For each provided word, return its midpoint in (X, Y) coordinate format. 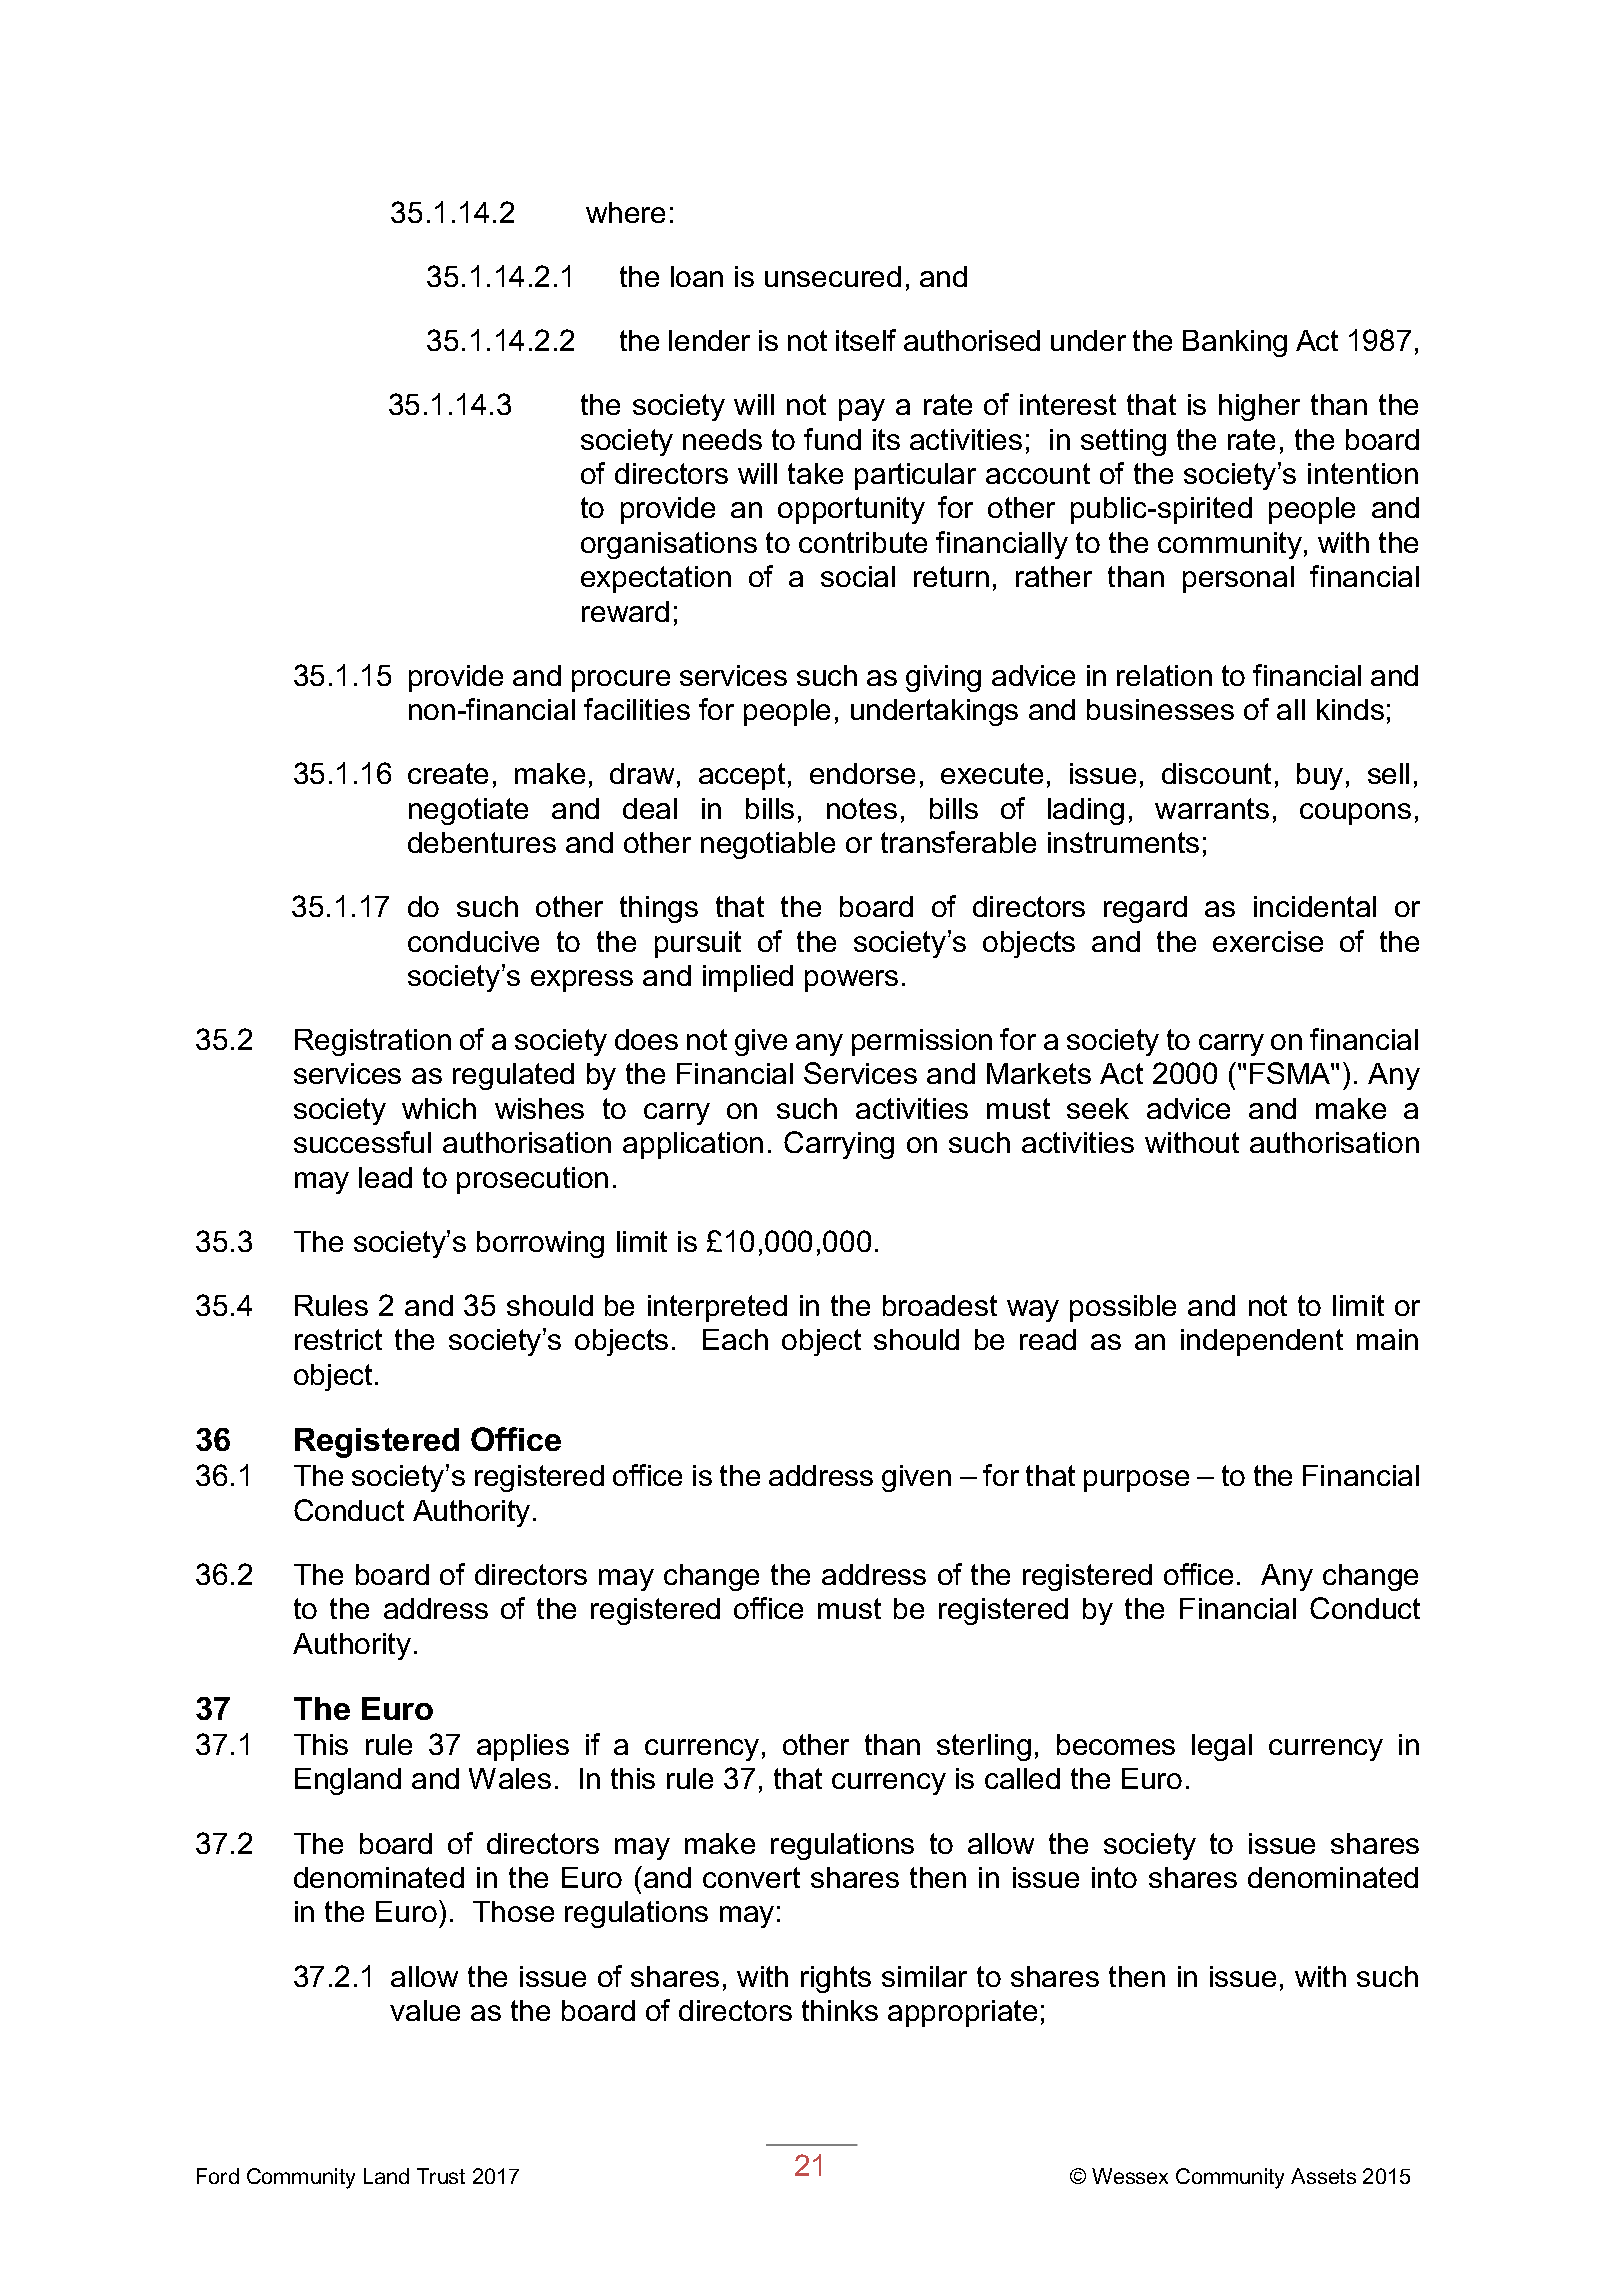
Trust (441, 2176)
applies (523, 1747)
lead (385, 1177)
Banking (1235, 343)
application (693, 1145)
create (448, 773)
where (625, 212)
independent (1262, 1342)
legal (1222, 1747)
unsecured (833, 276)
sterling (984, 1747)
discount (1216, 773)
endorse (862, 773)
